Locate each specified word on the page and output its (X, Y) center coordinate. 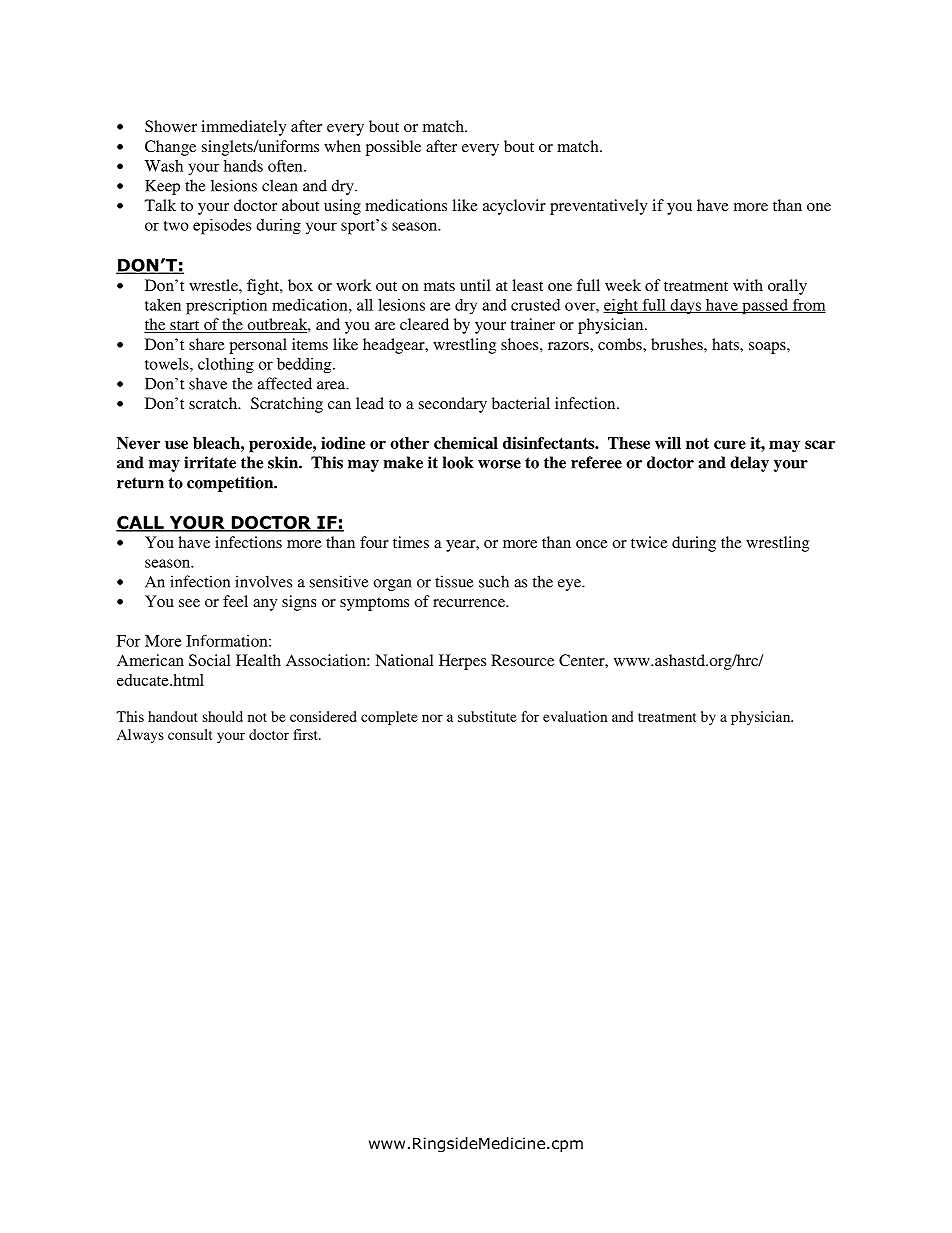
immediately (243, 128)
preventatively (598, 207)
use (176, 444)
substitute (487, 716)
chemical (466, 443)
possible (393, 148)
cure (730, 444)
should (223, 716)
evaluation (575, 716)
